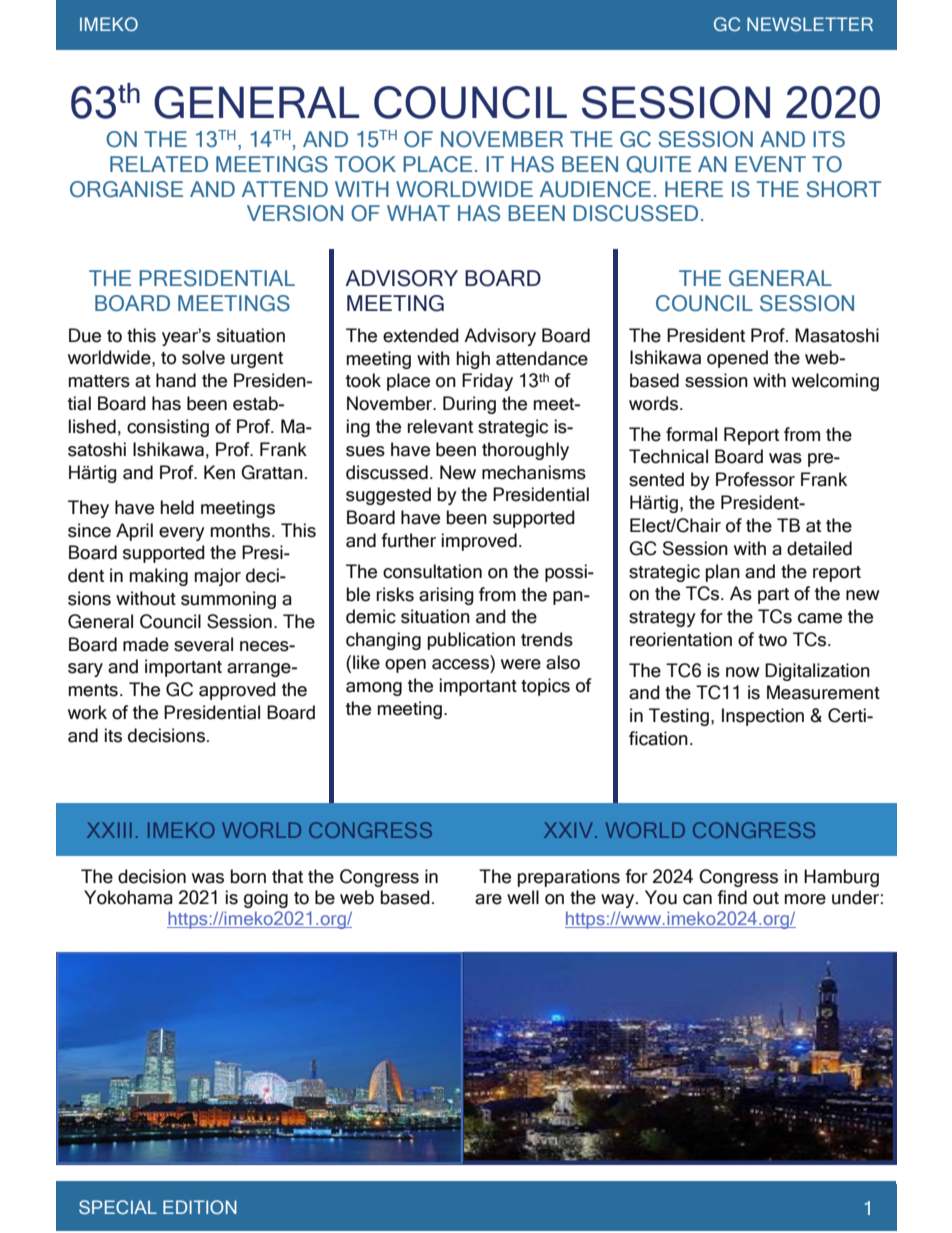 The width and height of the page is (952, 1233). What do you see at coordinates (159, 164) in the page?
I see `RELATED` at bounding box center [159, 164].
